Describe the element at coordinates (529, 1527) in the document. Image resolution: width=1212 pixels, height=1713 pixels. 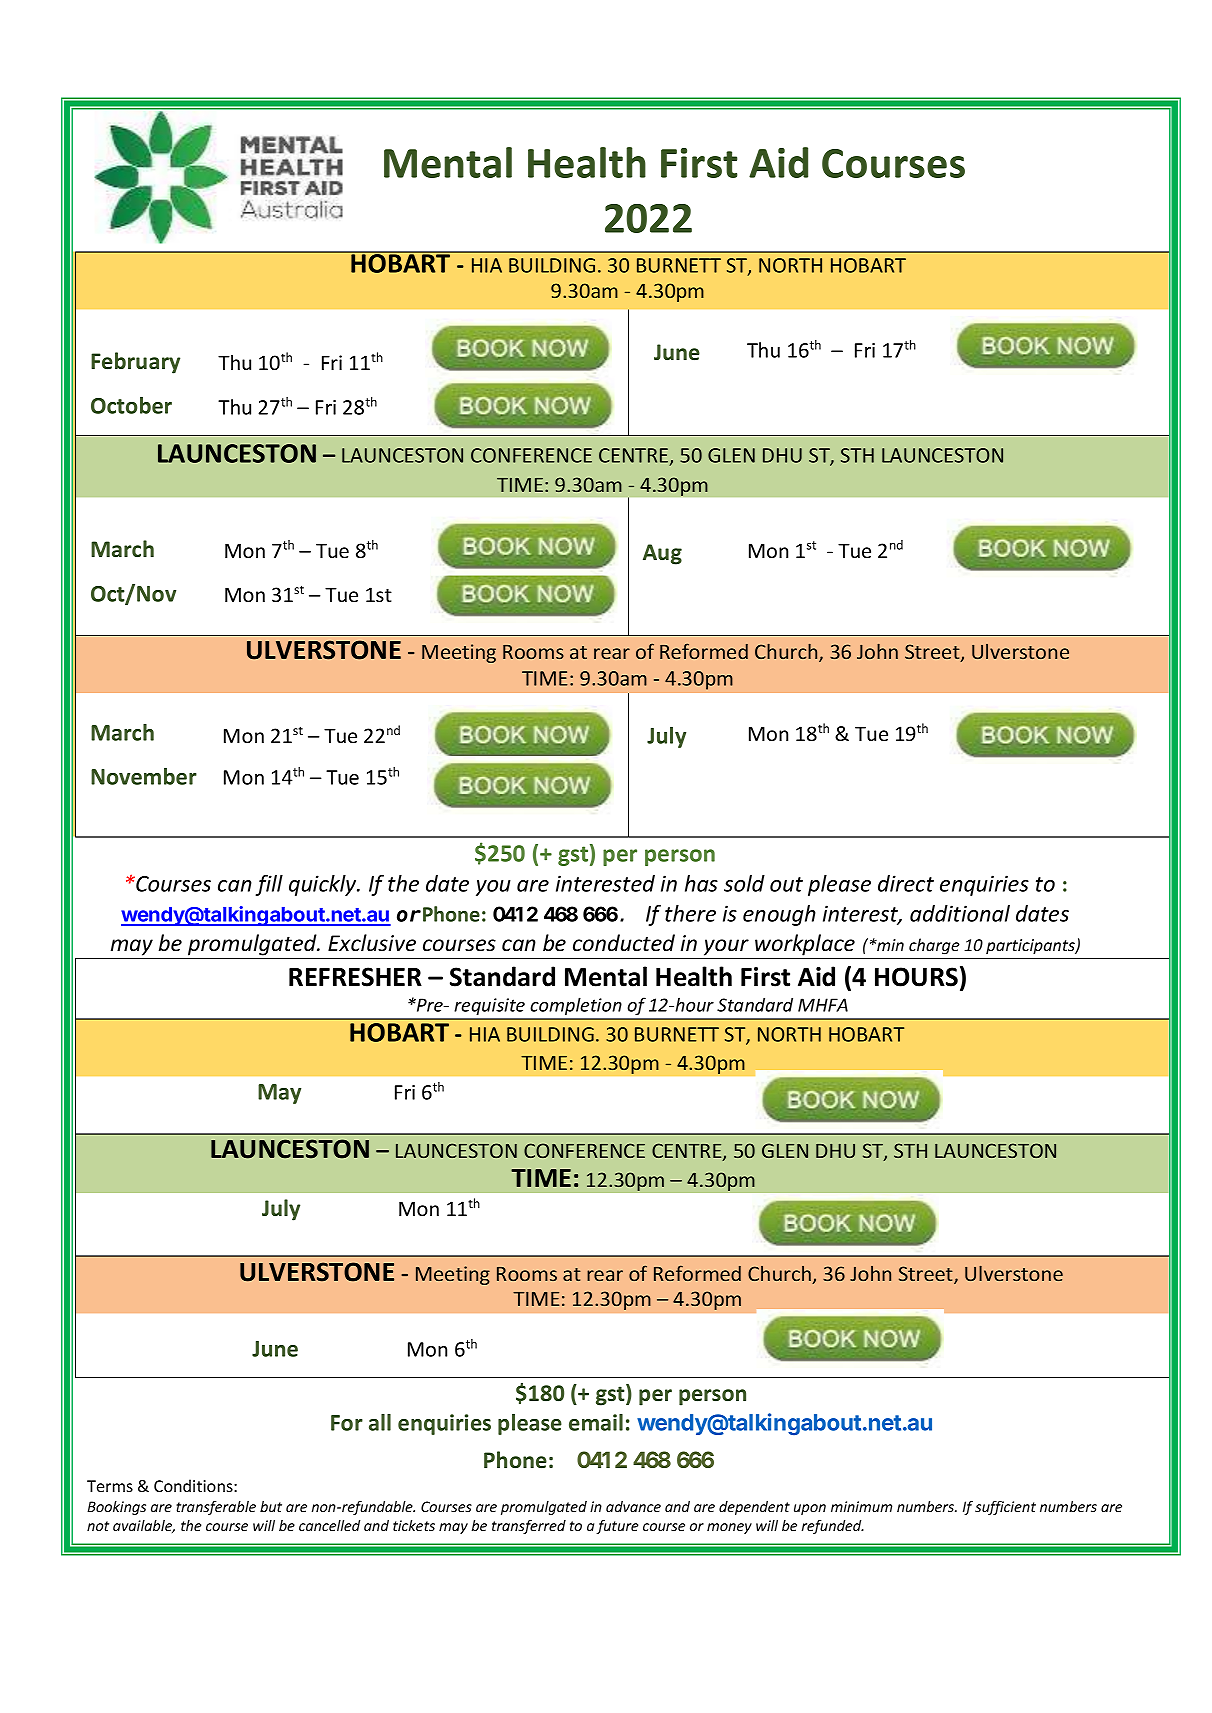
I see `transferred` at that location.
